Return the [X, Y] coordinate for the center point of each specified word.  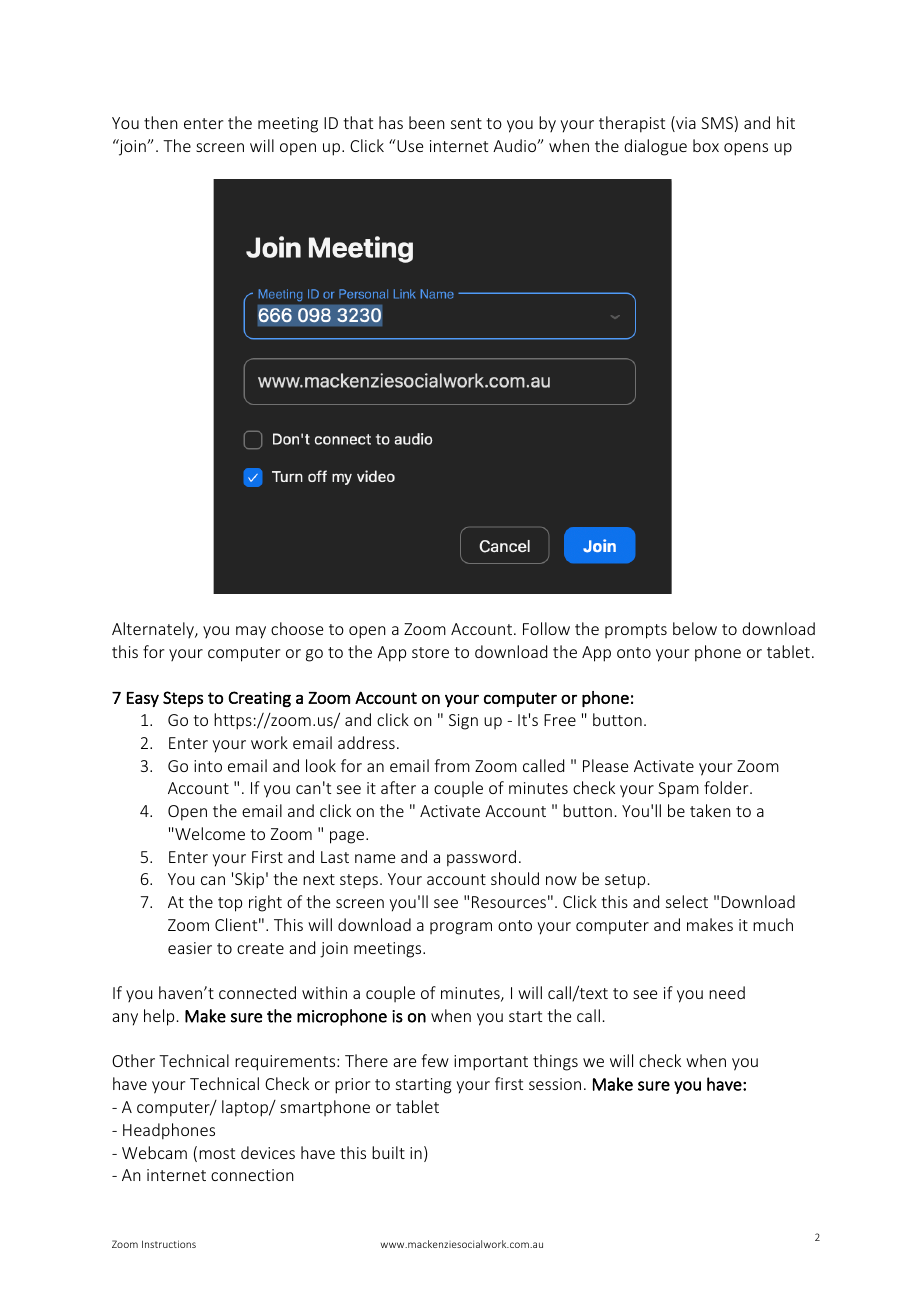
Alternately [154, 630]
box [706, 145]
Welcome [210, 833]
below [695, 628]
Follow [546, 628]
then [161, 122]
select [687, 901]
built [388, 1152]
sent [466, 123]
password [481, 858]
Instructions [169, 1244]
